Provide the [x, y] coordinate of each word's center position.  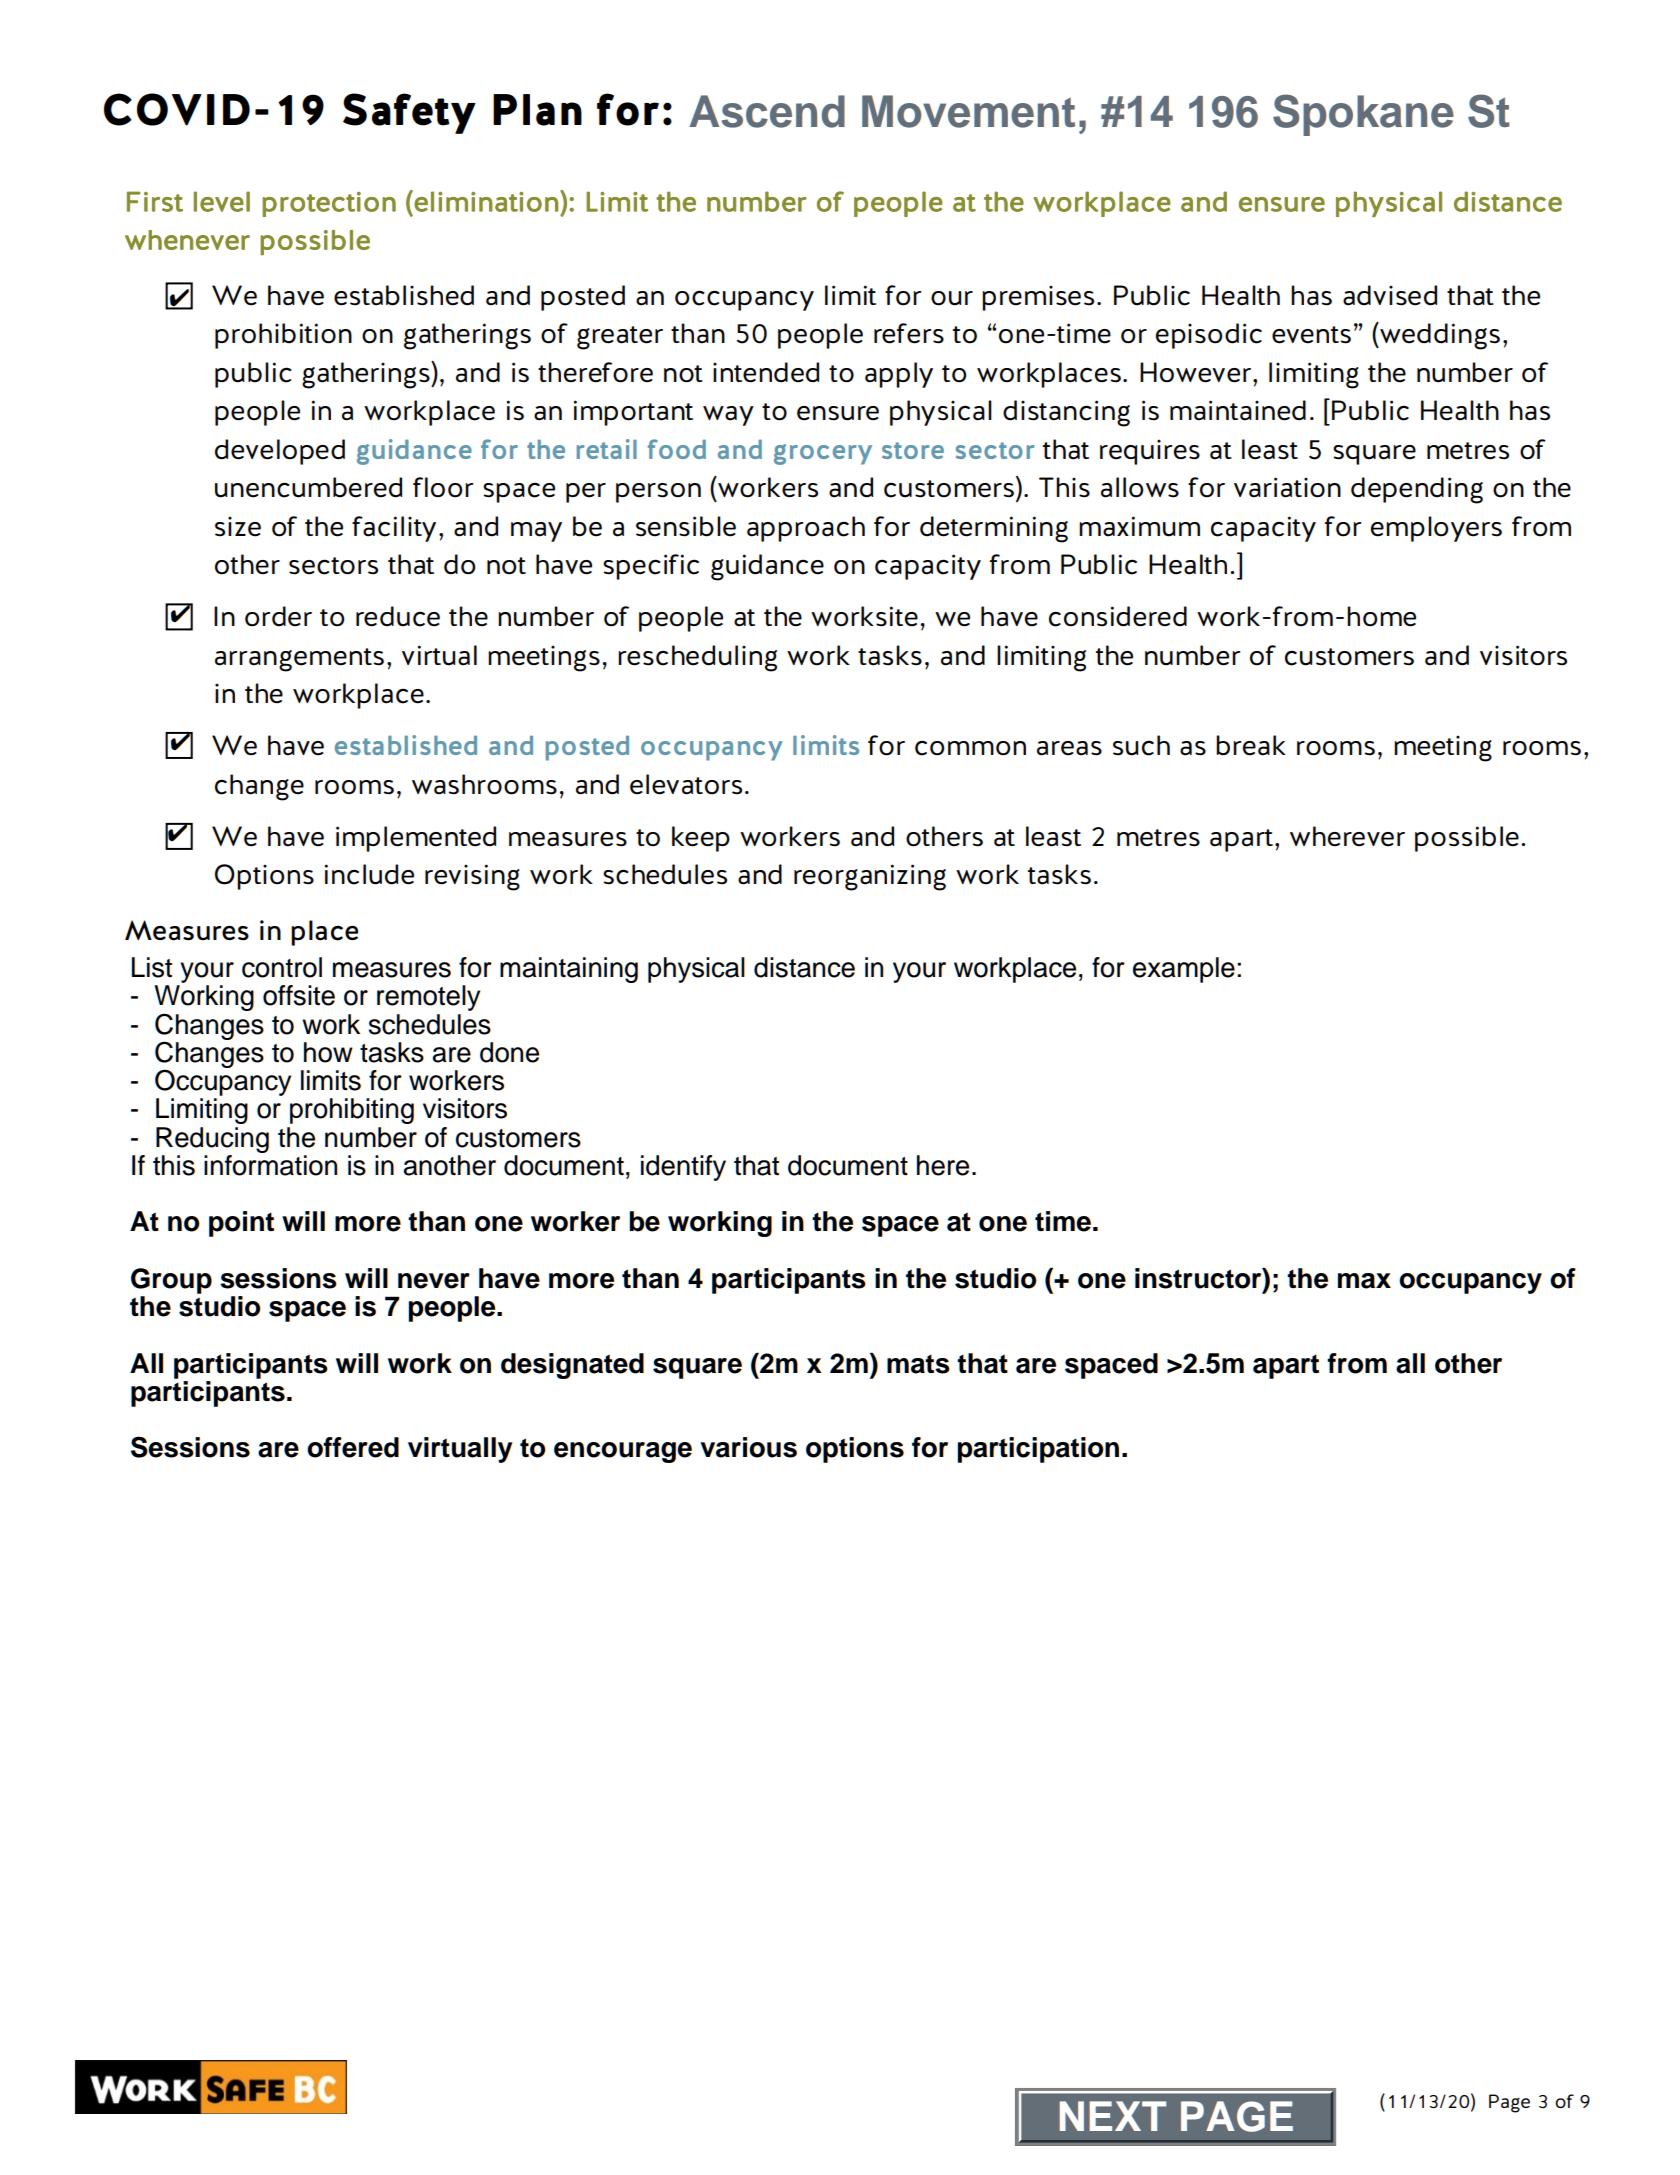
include [369, 874]
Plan [537, 110]
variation [1287, 487]
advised [1390, 295]
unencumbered [308, 487]
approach [806, 529]
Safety [409, 113]
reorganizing [870, 877]
